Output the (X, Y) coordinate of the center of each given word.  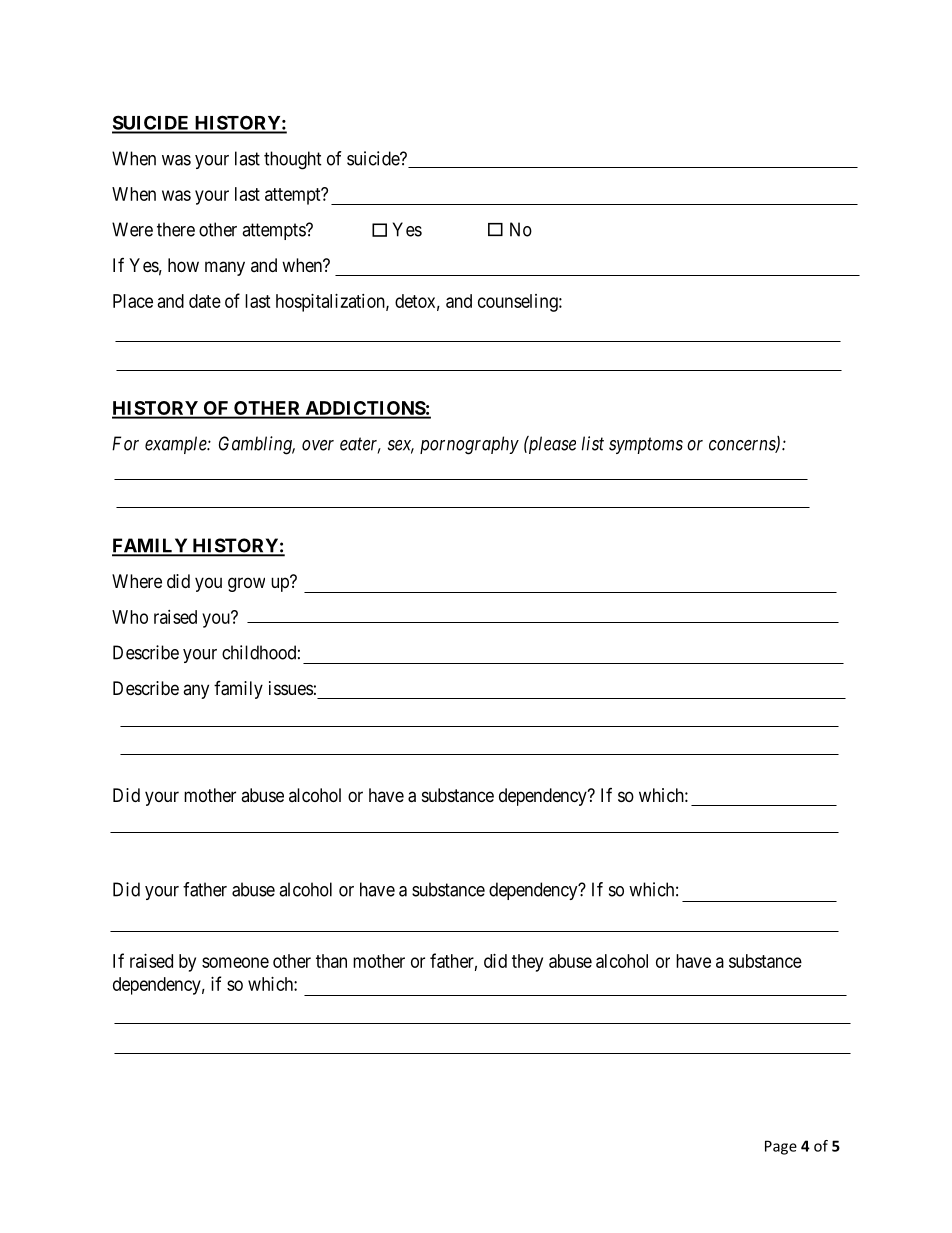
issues (291, 688)
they (527, 963)
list (593, 443)
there (176, 229)
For (125, 443)
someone (235, 962)
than (331, 961)
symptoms (646, 446)
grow (246, 584)
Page (781, 1147)
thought (293, 160)
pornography (469, 445)
